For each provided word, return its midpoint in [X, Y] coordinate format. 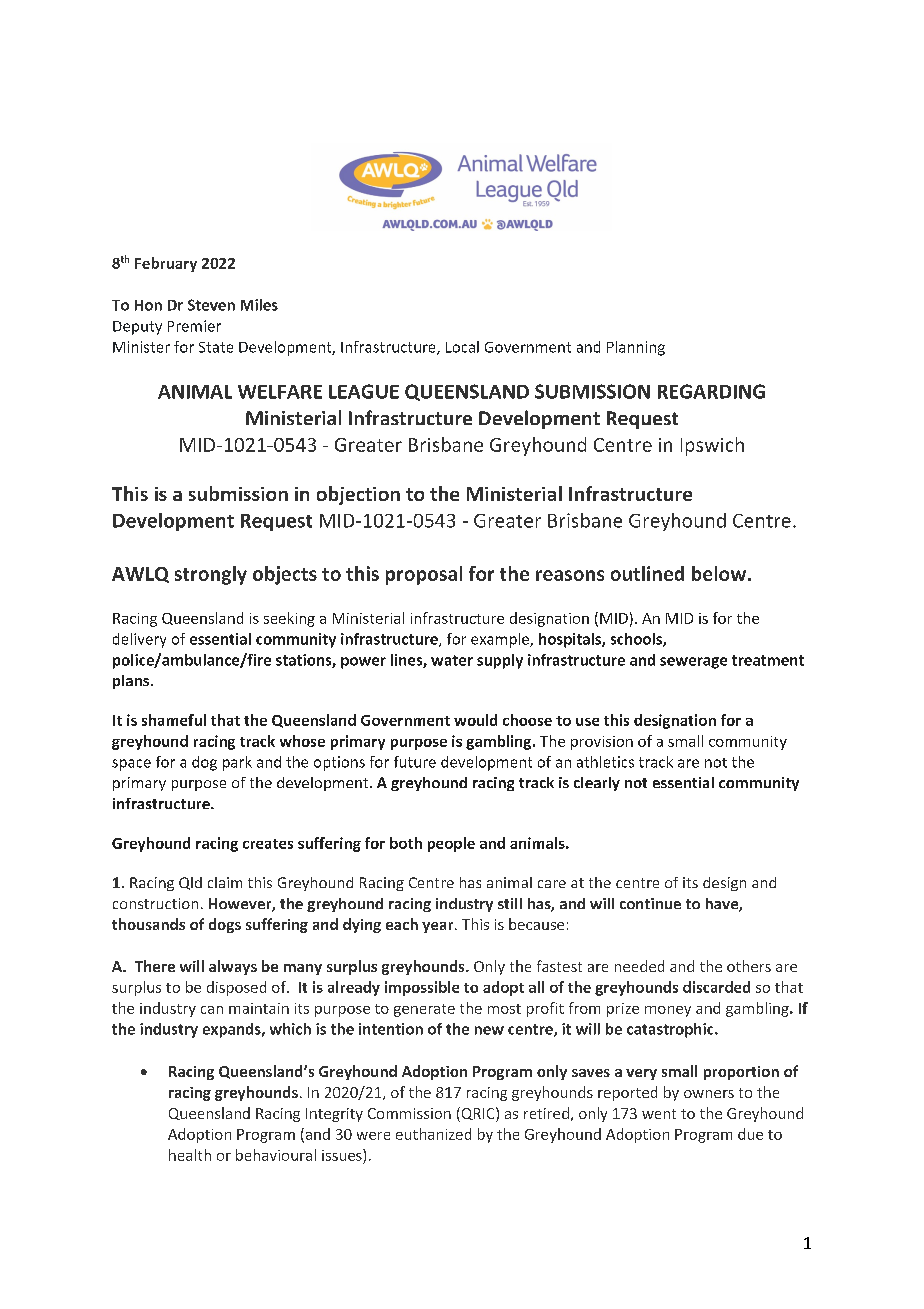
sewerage [693, 663]
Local [462, 347]
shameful [174, 720]
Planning [636, 348]
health [190, 1155]
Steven [211, 305]
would [475, 720]
